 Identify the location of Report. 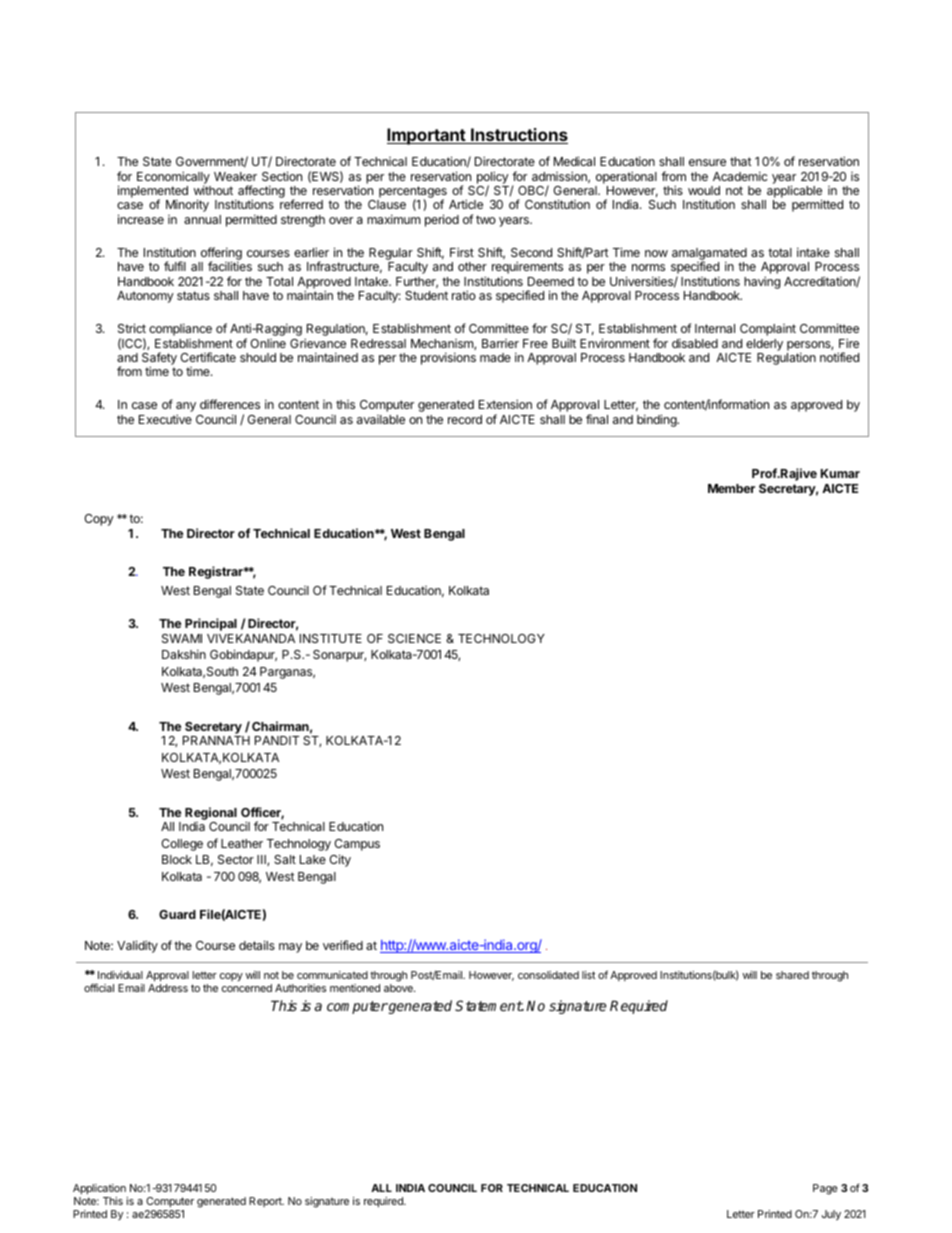
(266, 1202).
